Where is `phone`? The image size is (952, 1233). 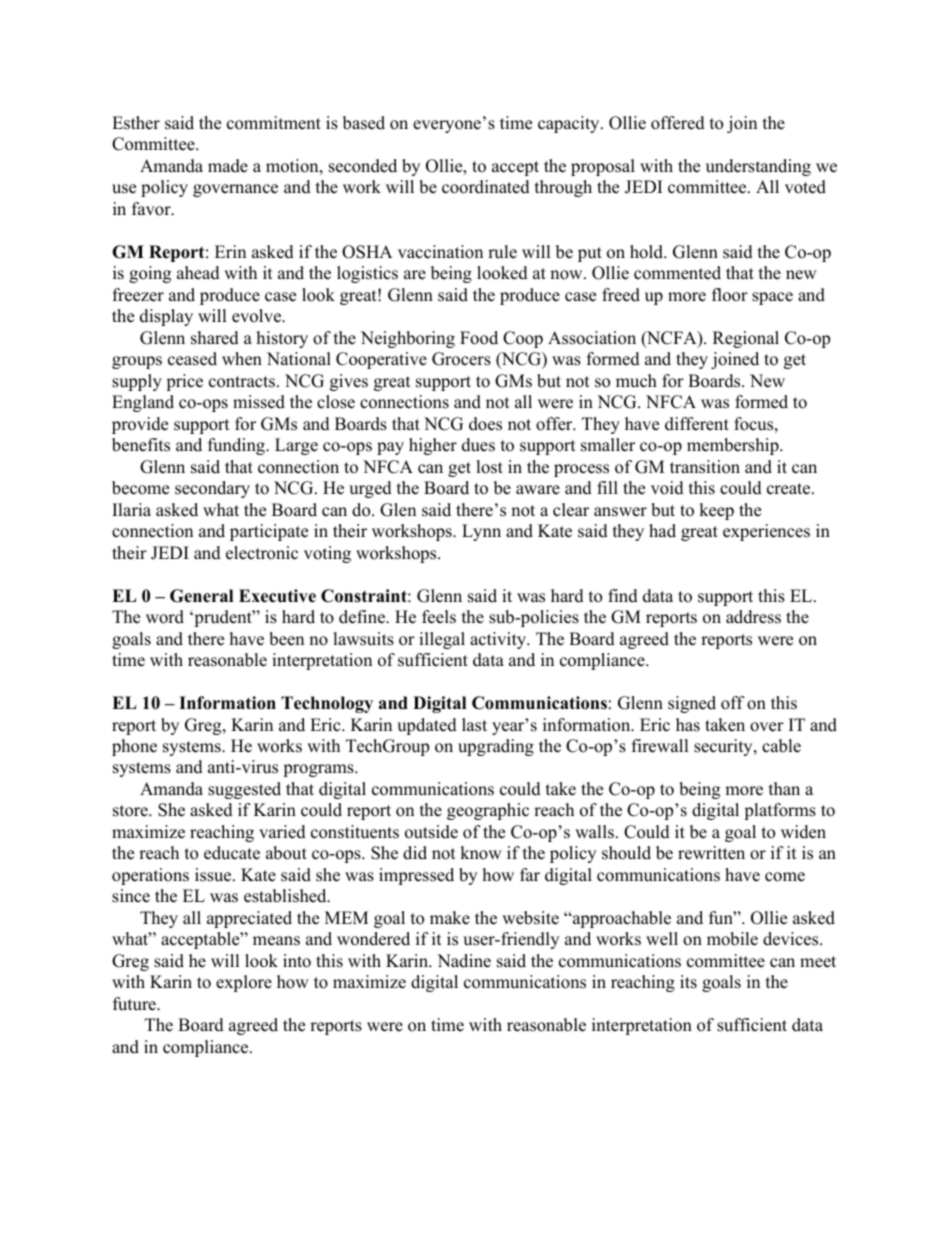
phone is located at coordinates (134, 747).
